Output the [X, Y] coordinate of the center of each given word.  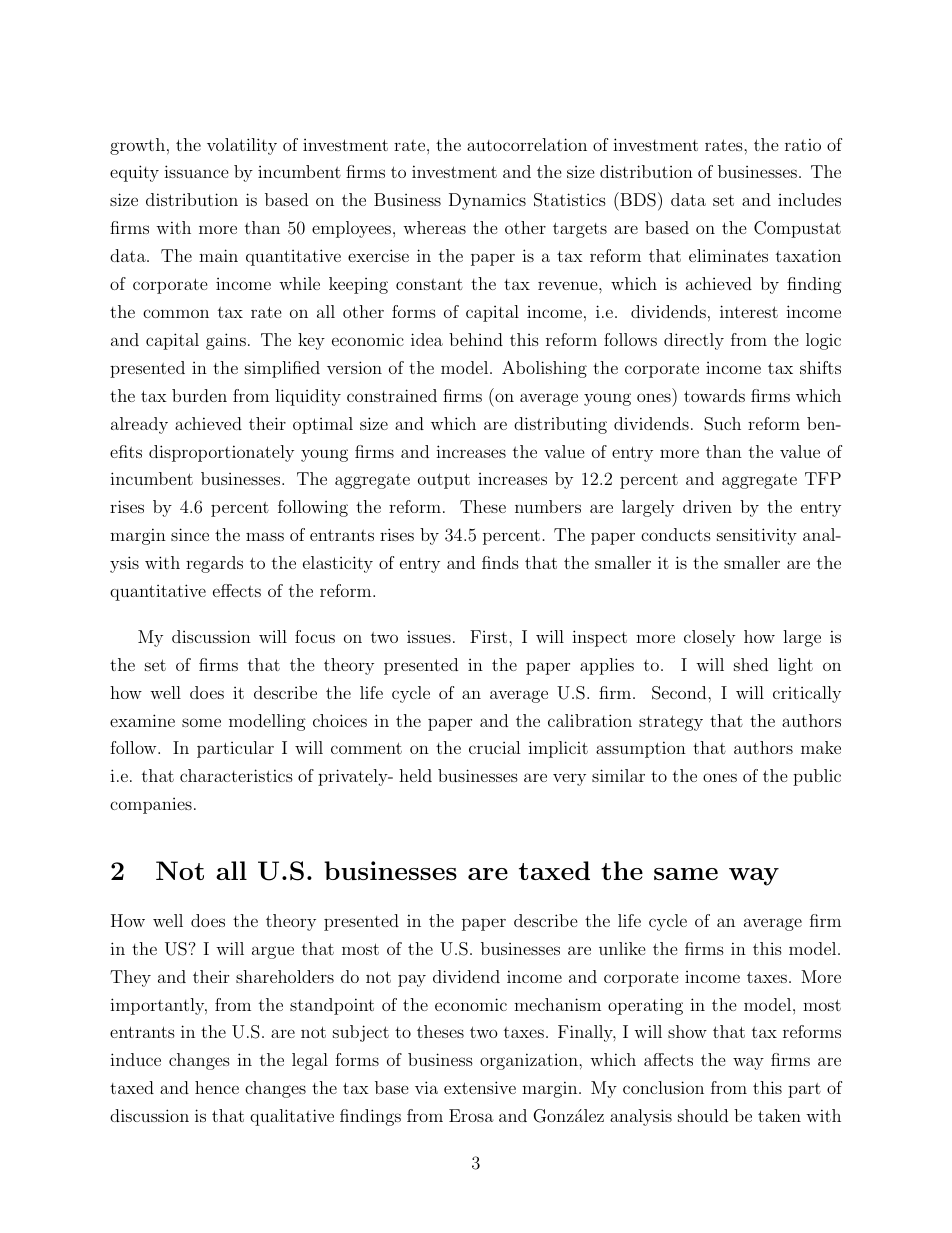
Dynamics [487, 201]
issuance [196, 171]
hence [217, 1087]
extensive [480, 1087]
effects [237, 590]
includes [809, 199]
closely [709, 638]
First [488, 636]
